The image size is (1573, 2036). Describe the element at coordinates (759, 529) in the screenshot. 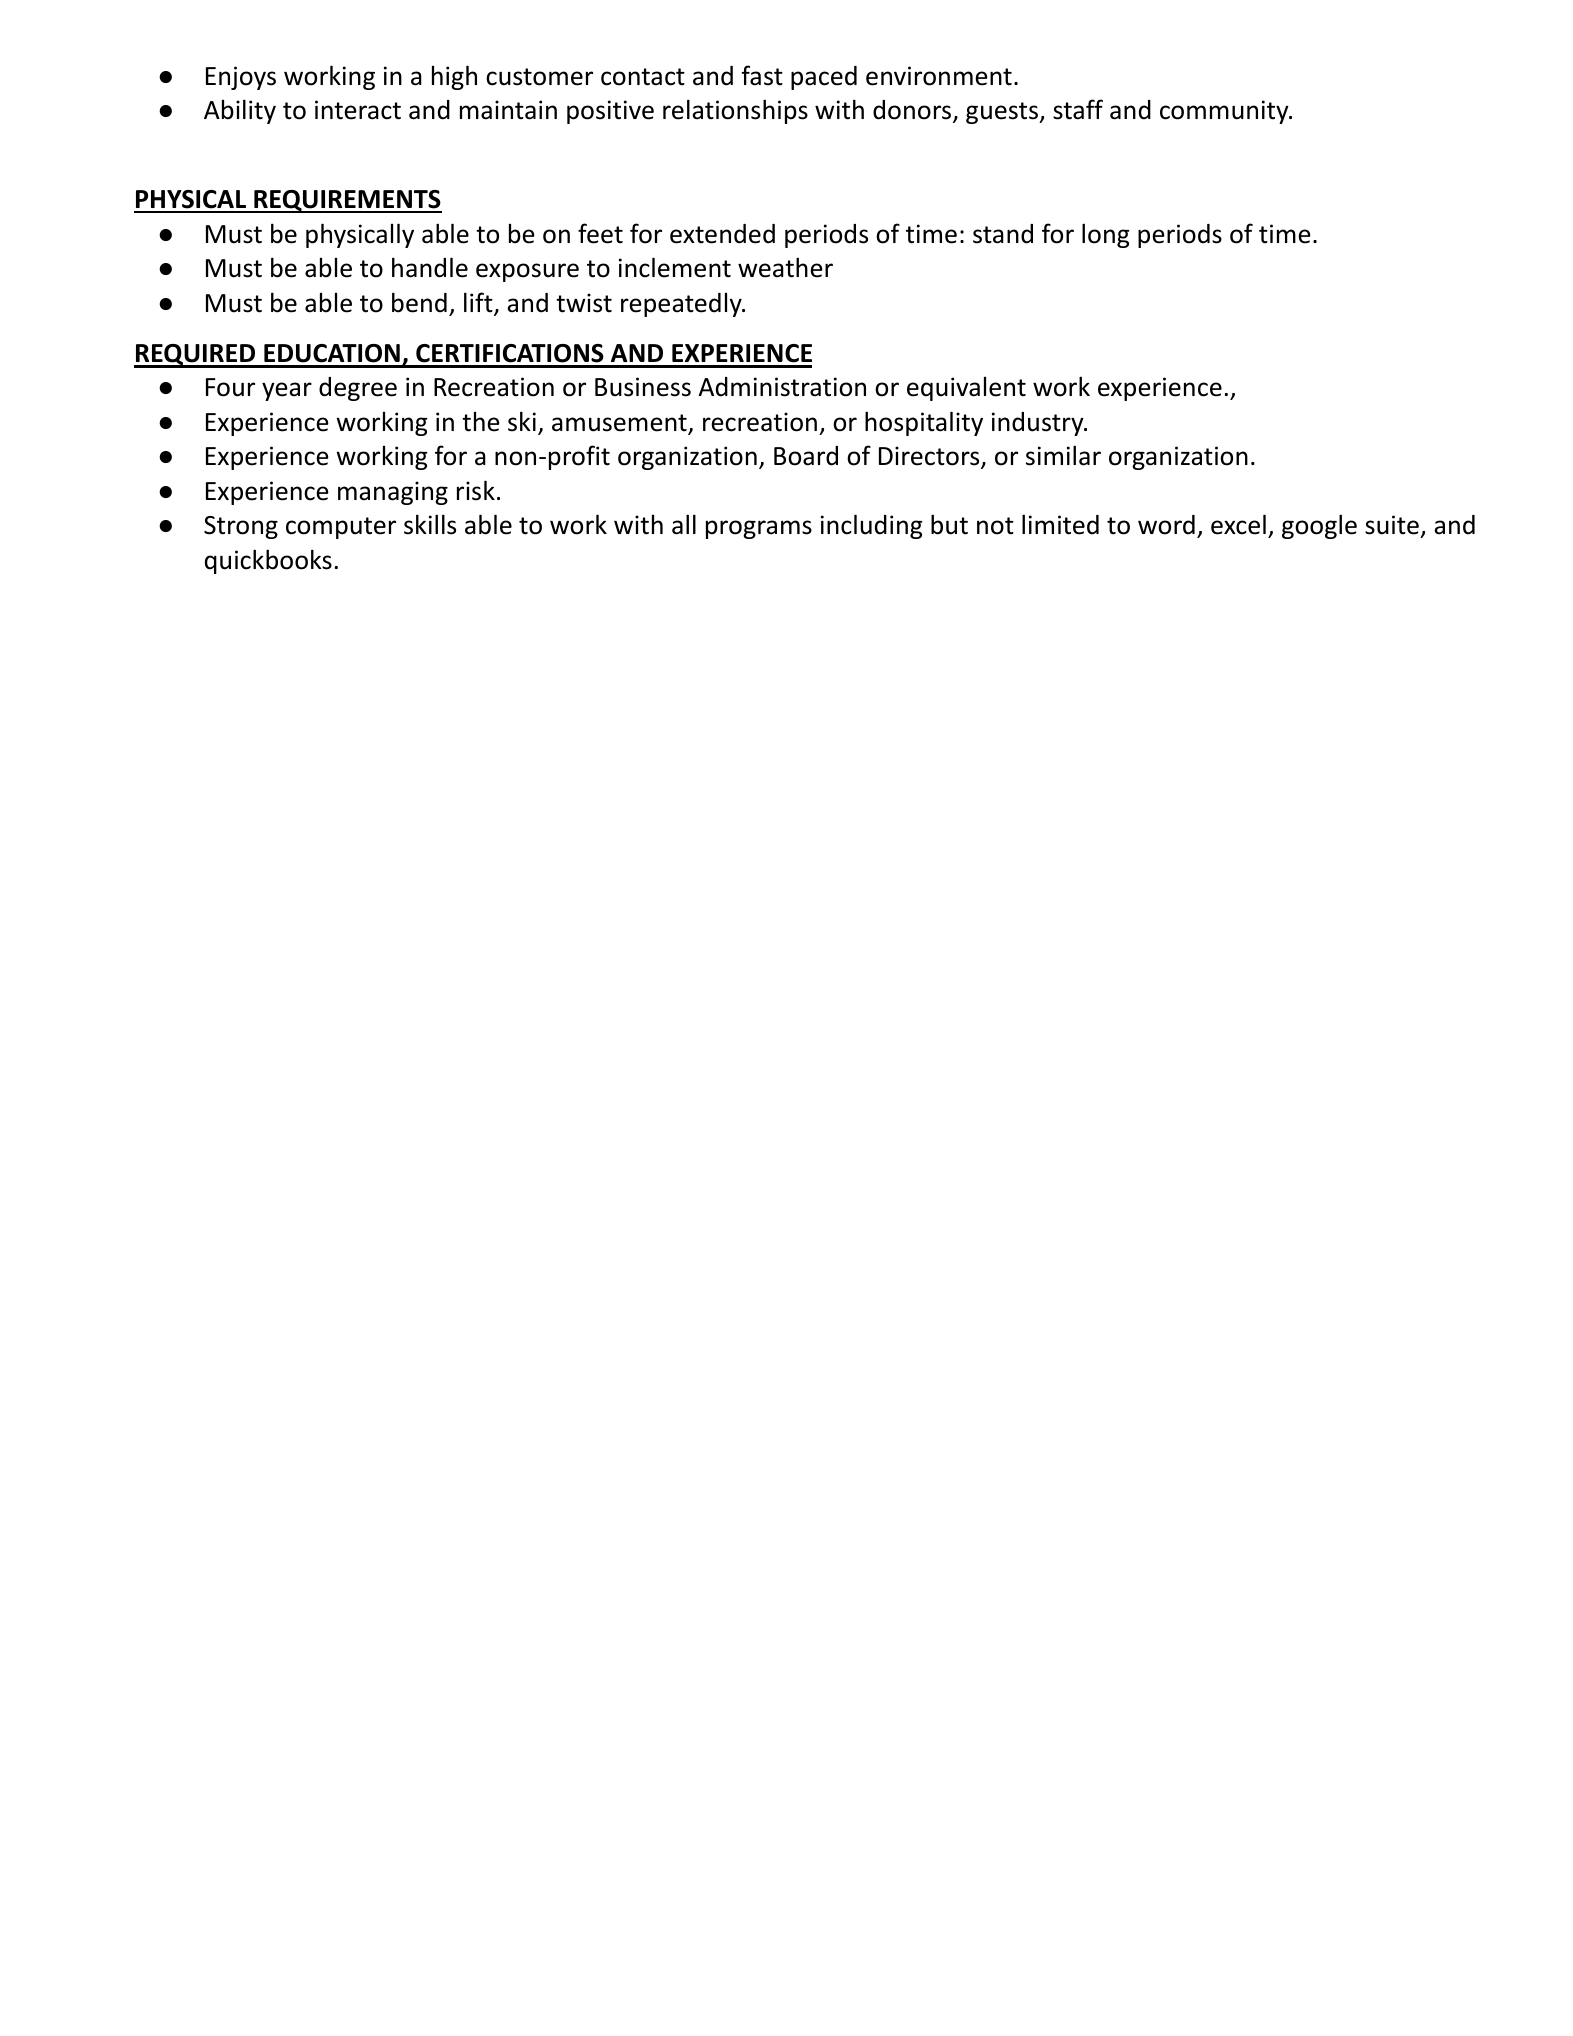

I see `programs` at that location.
